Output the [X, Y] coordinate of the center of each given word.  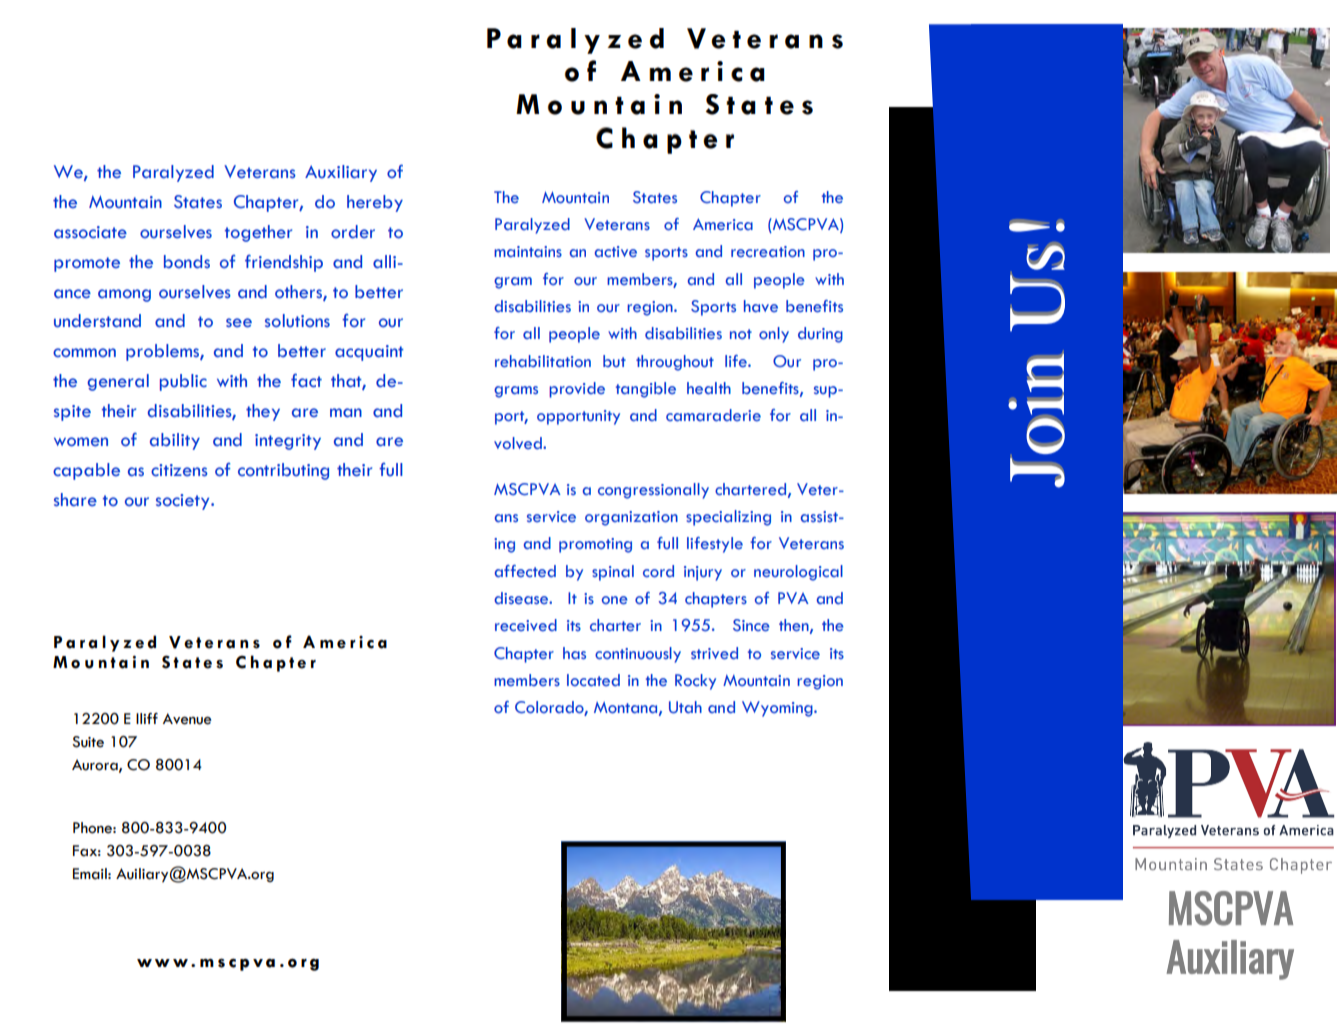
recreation [768, 252]
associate [90, 232]
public [183, 382]
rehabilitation [543, 361]
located [593, 680]
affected [525, 571]
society [184, 502]
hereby [375, 203]
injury [703, 573]
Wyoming [778, 709]
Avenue [187, 719]
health [709, 388]
